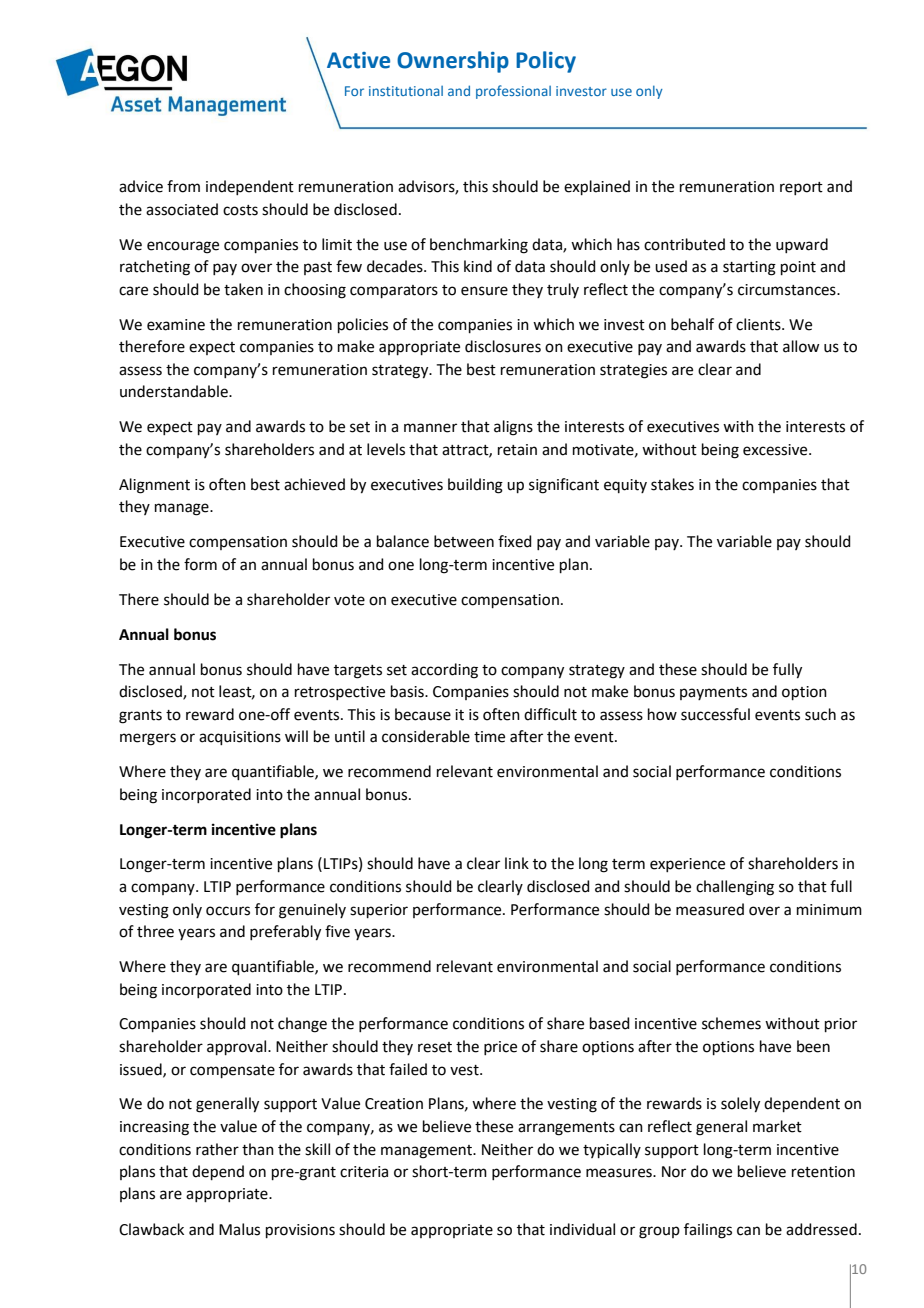 The height and width of the screenshot is (1308, 924). What do you see at coordinates (239, 1229) in the screenshot?
I see `Malus` at bounding box center [239, 1229].
